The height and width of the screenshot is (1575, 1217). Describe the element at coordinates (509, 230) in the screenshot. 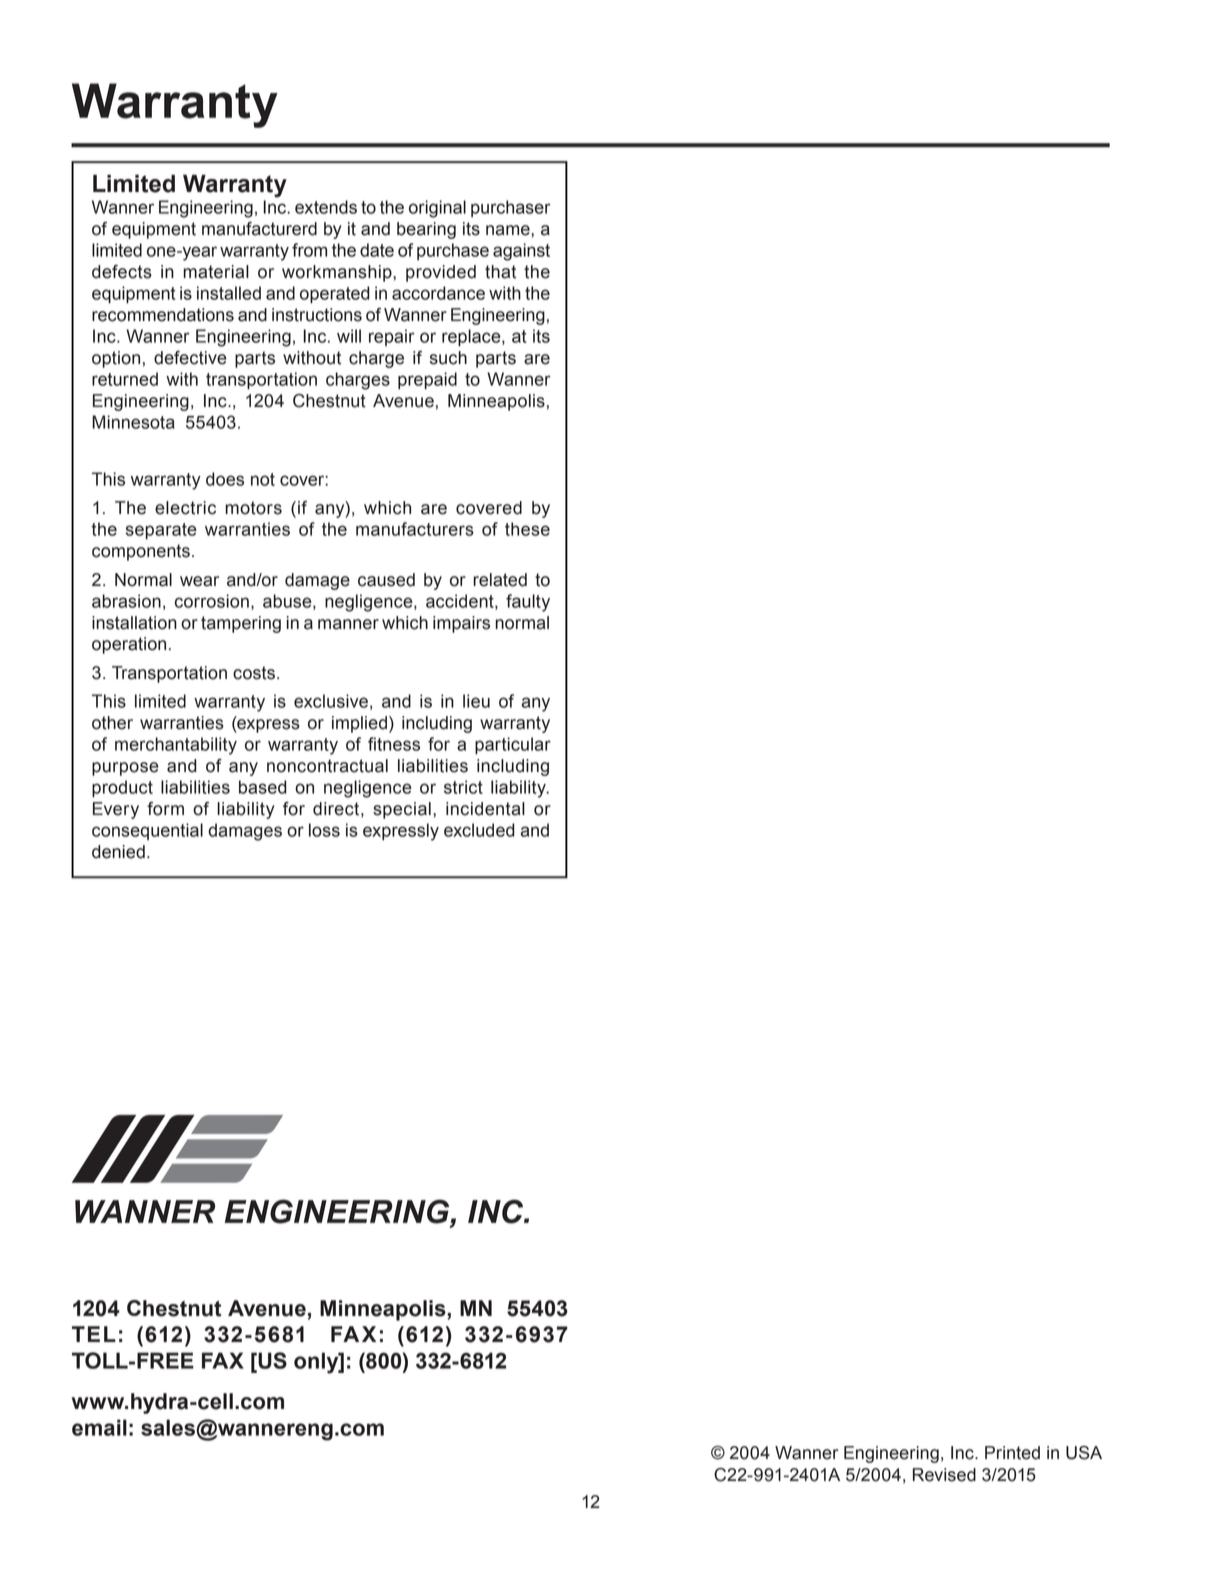

I see `name` at that location.
